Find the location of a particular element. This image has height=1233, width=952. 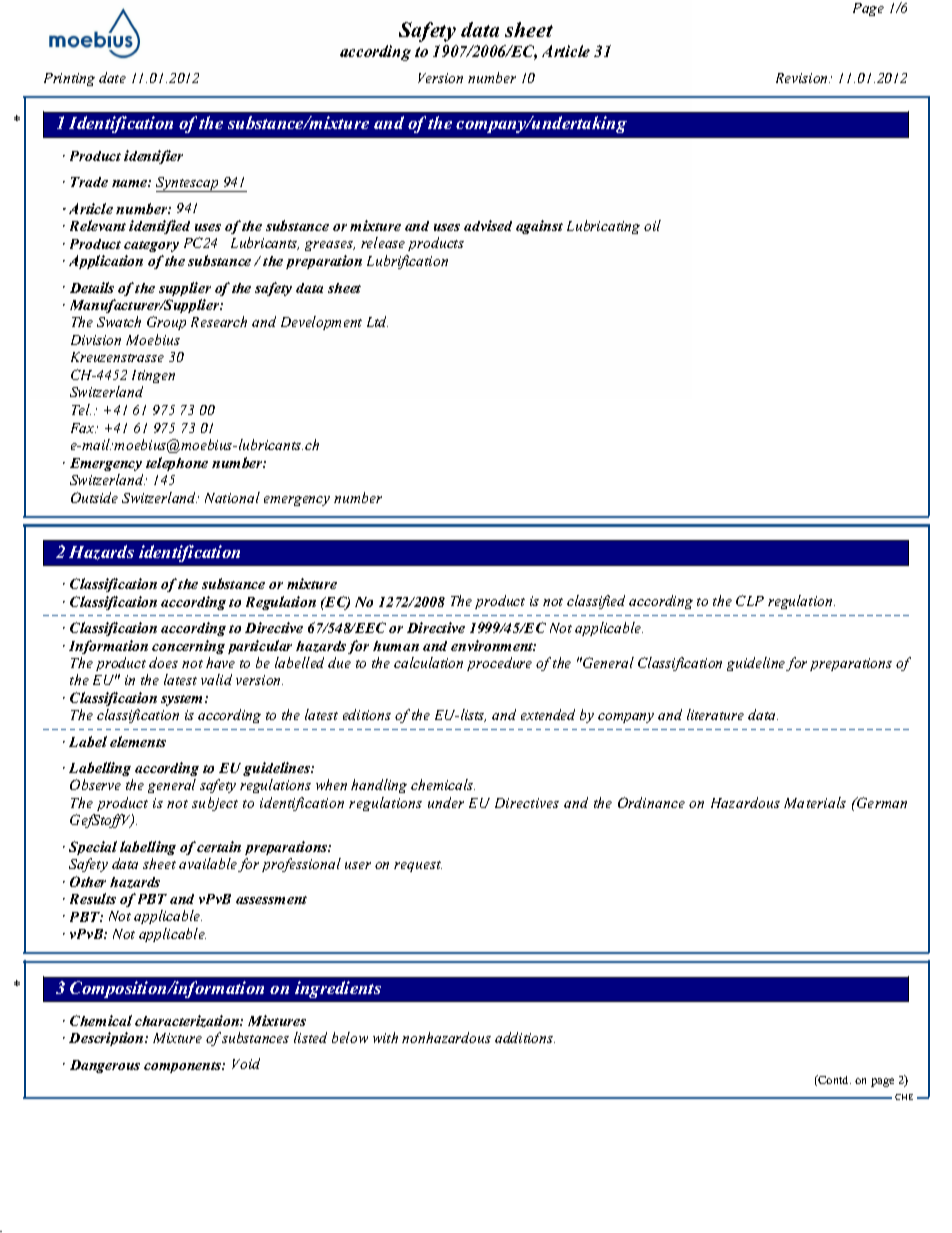

date is located at coordinates (112, 77).
